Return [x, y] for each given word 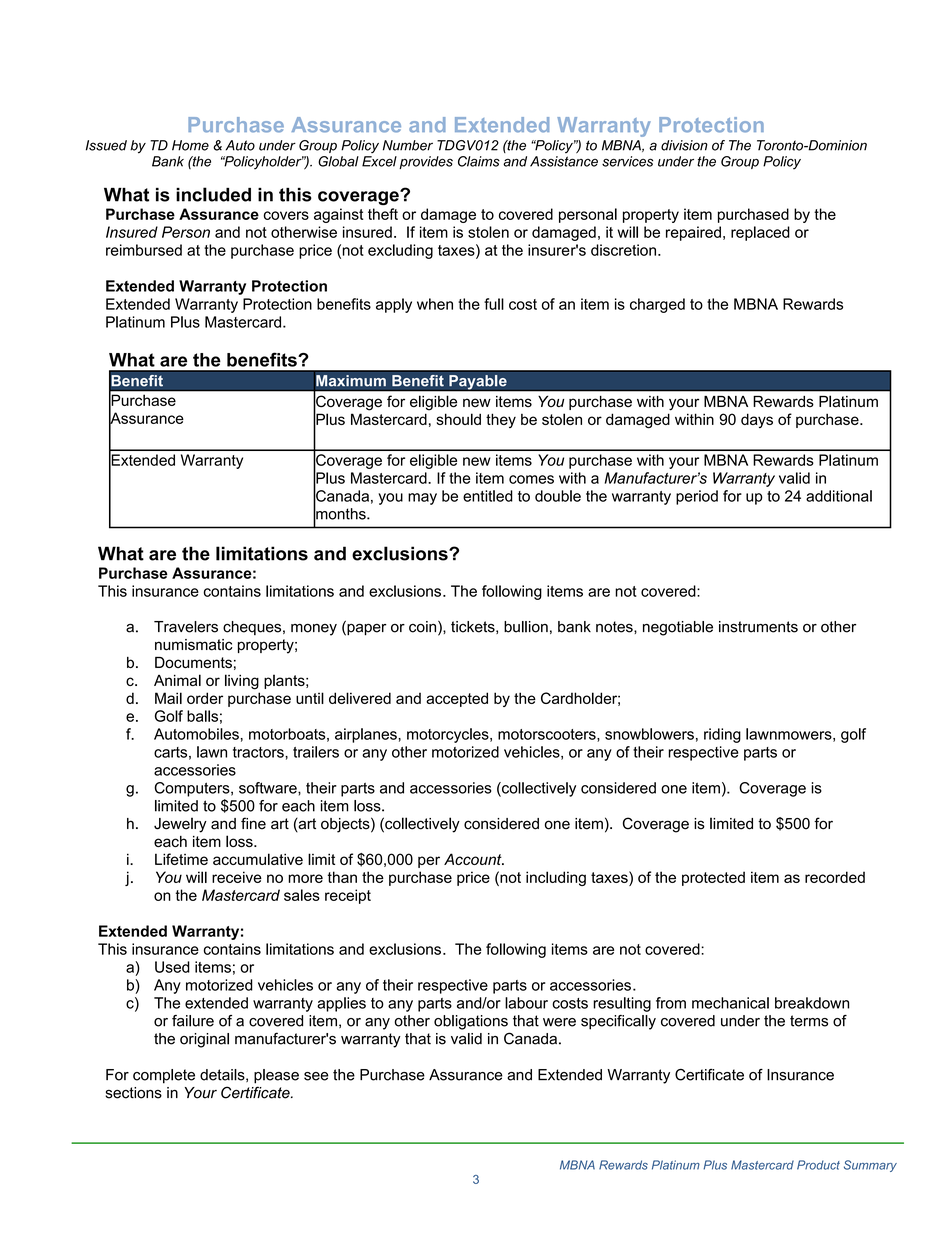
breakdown [812, 1003]
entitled [488, 496]
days [757, 420]
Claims [479, 161]
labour [526, 1003]
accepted [457, 699]
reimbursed [144, 250]
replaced [760, 233]
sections [133, 1093]
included [213, 194]
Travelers [186, 627]
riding [722, 735]
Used [172, 967]
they [501, 420]
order [205, 698]
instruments [758, 627]
